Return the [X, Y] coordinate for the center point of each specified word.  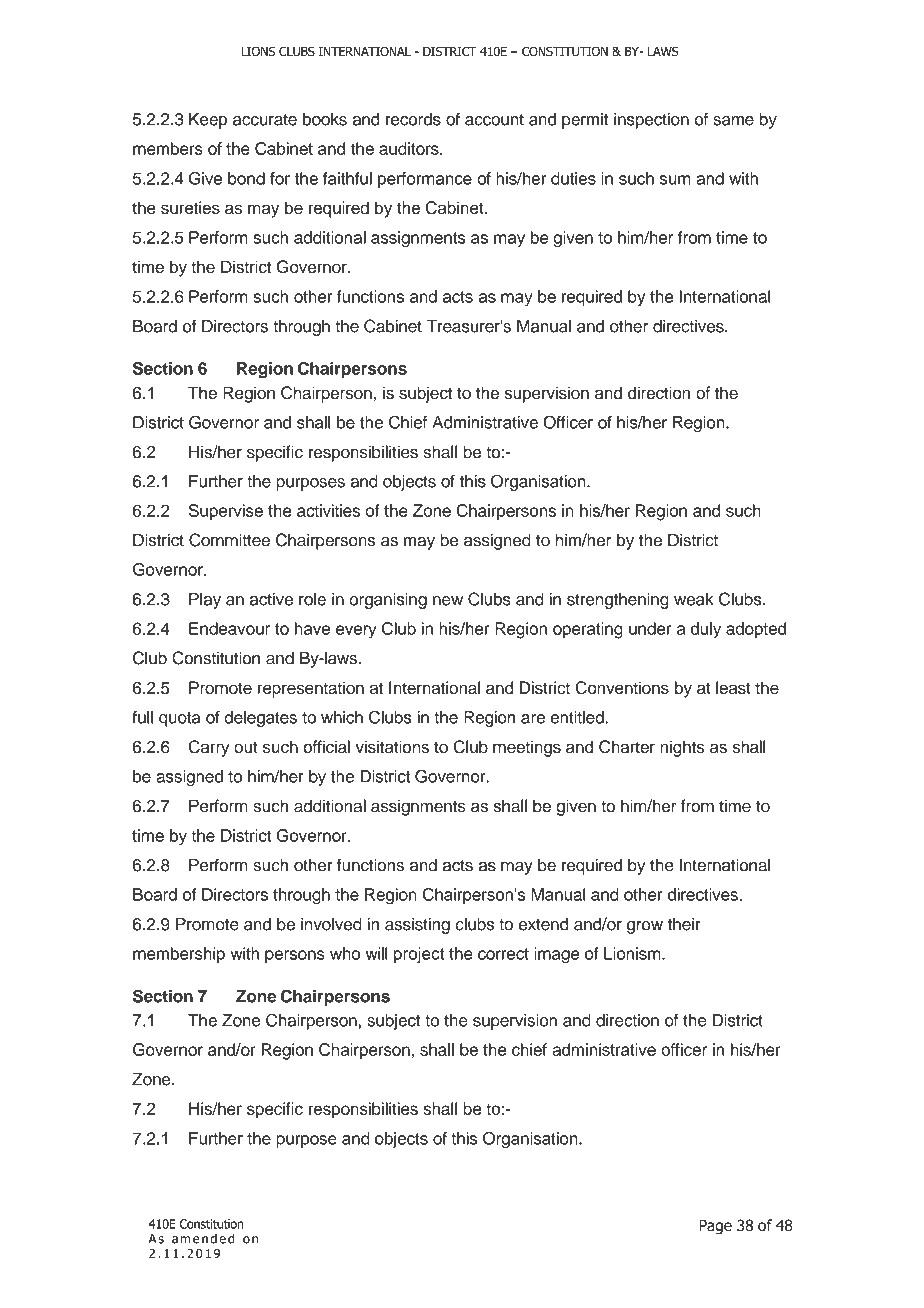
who [345, 953]
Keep [208, 121]
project [419, 955]
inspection [651, 121]
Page [715, 1227]
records [413, 119]
